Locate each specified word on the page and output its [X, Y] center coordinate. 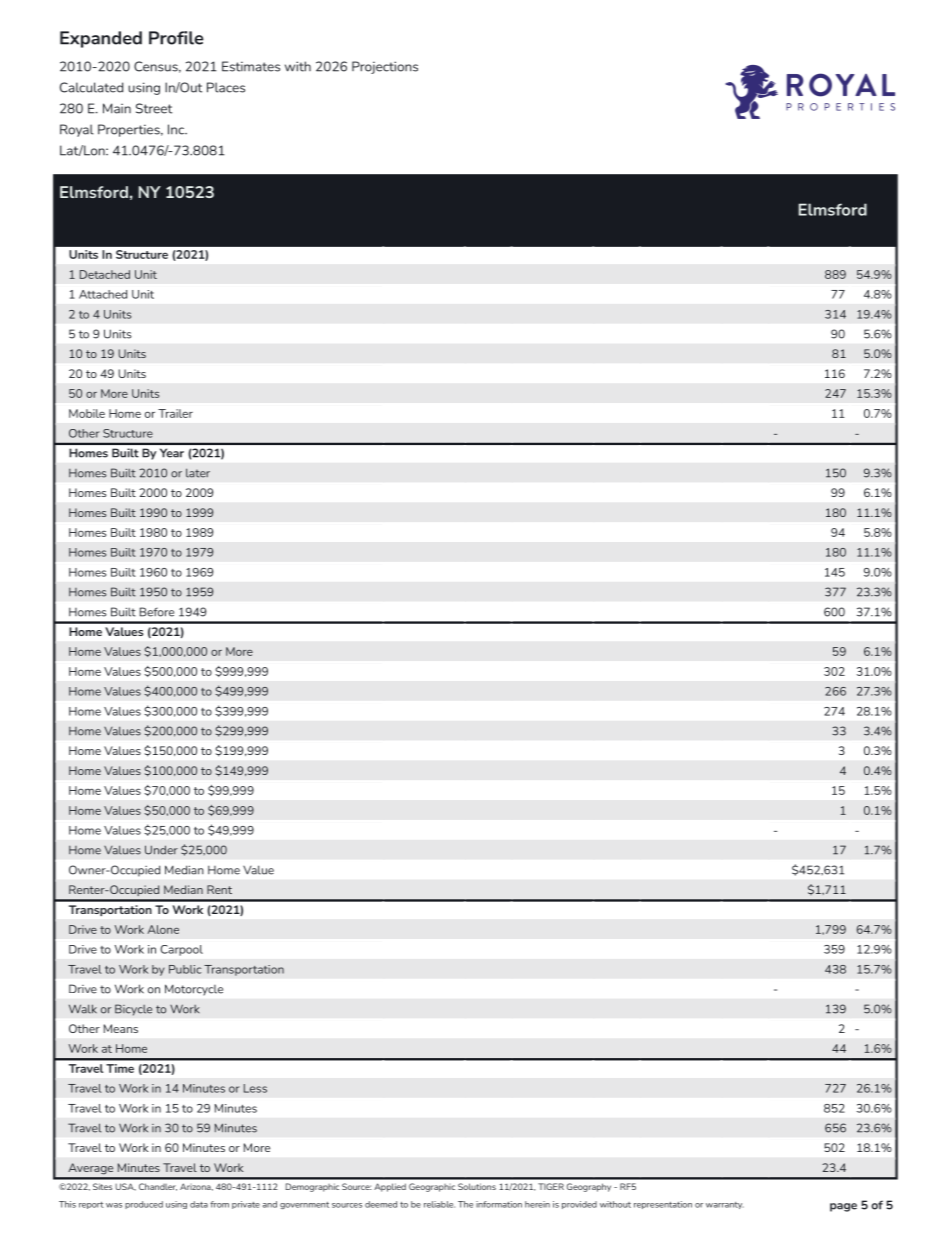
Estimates [251, 66]
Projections [385, 67]
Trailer [175, 413]
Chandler [158, 1187]
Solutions [477, 1186]
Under [161, 850]
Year [172, 453]
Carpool [181, 950]
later [198, 473]
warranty [725, 1205]
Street [154, 108]
